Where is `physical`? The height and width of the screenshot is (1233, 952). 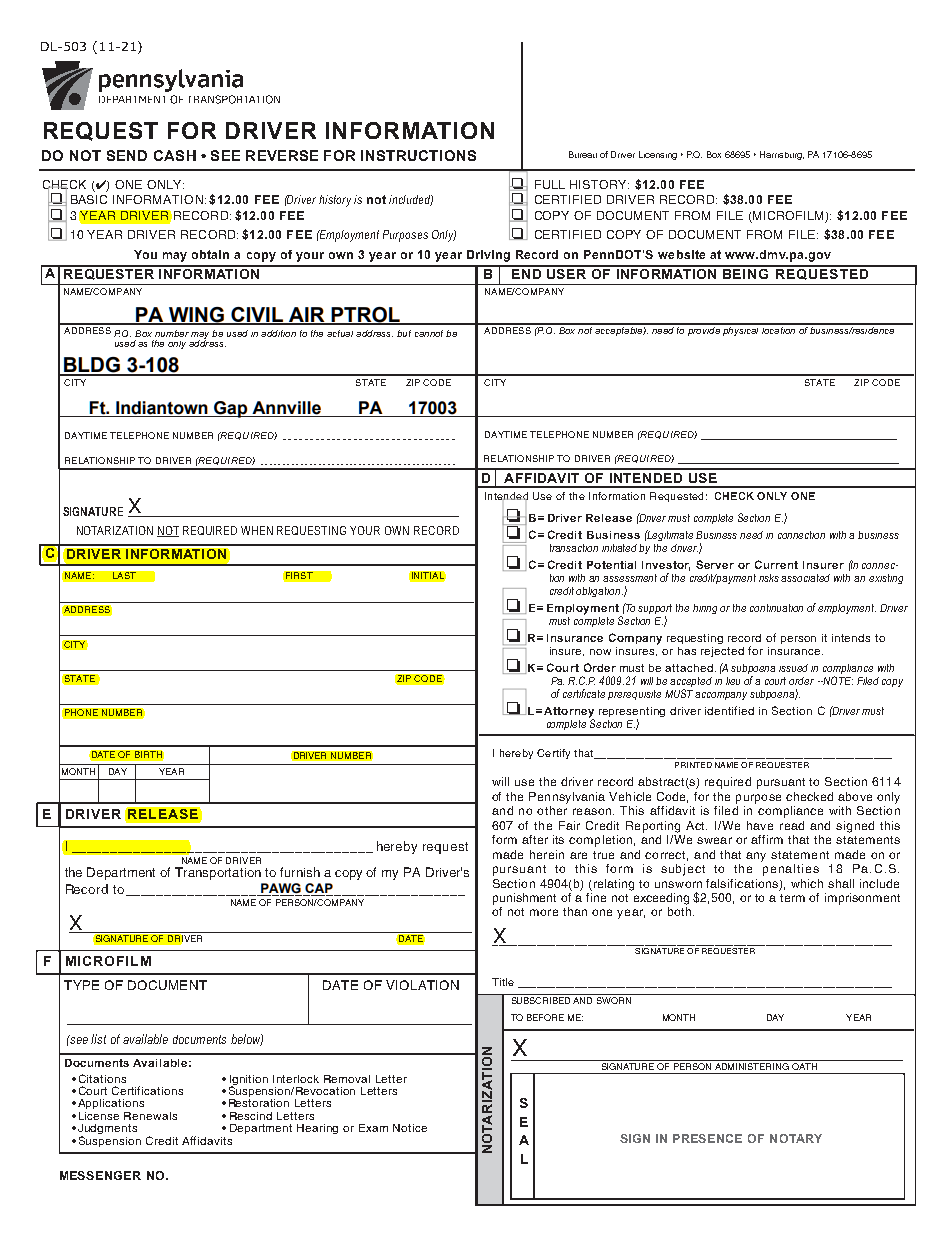
physical is located at coordinates (741, 330).
